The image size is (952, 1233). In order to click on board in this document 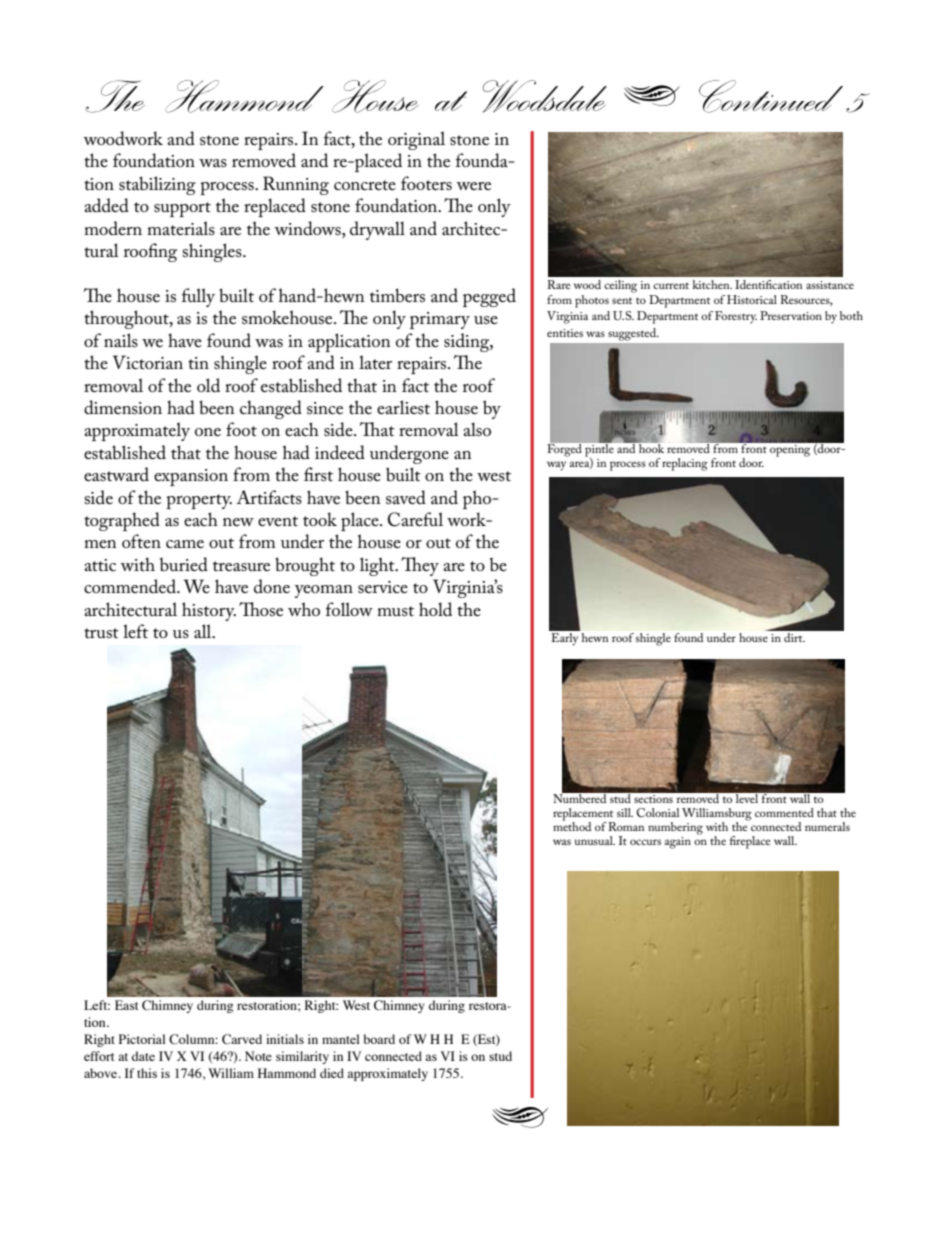, I will do `click(379, 1039)`.
